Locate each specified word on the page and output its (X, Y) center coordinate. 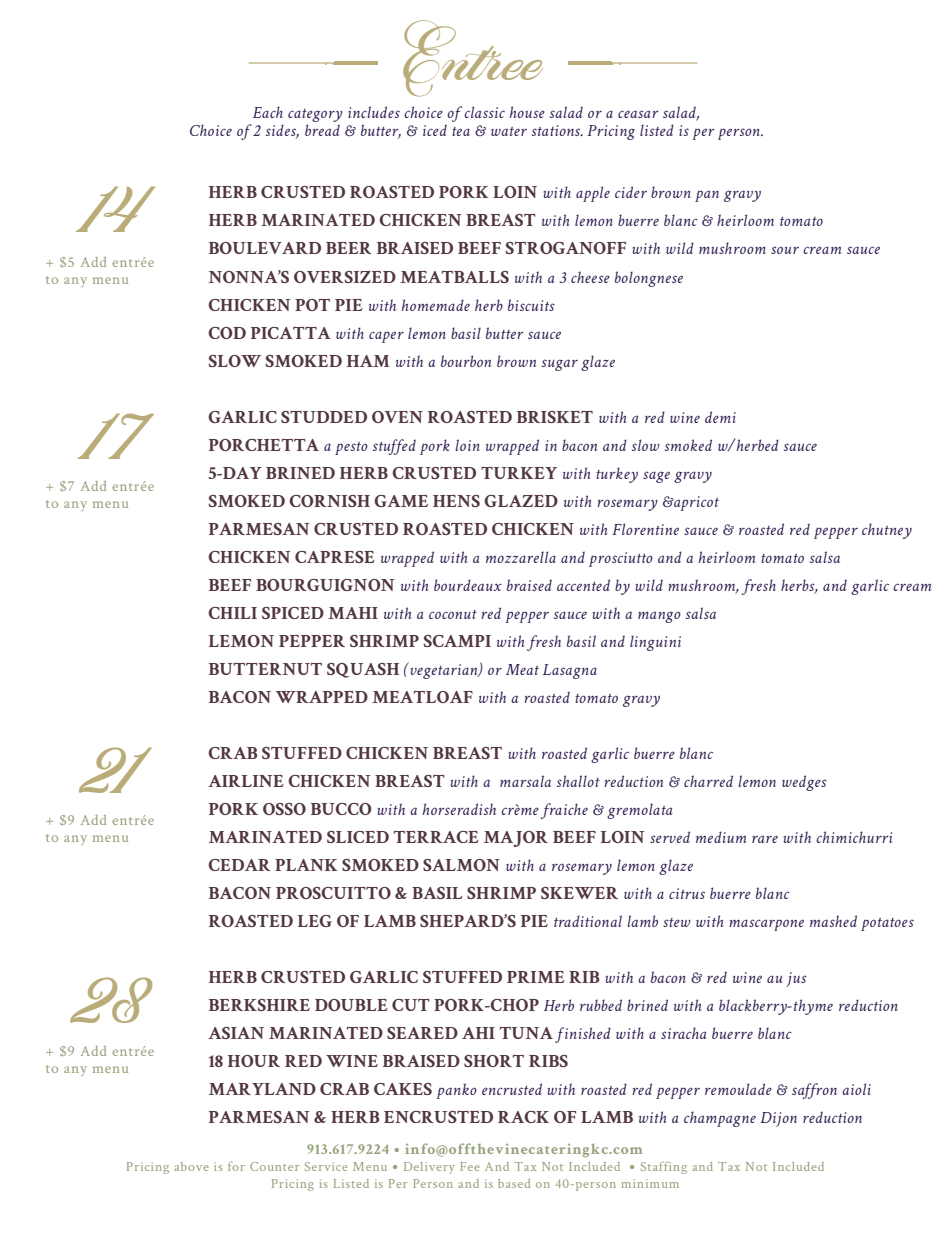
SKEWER (579, 893)
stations (557, 130)
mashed (833, 921)
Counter (274, 1166)
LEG (315, 921)
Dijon (778, 1119)
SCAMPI (457, 641)
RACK (523, 1117)
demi (720, 417)
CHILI (232, 613)
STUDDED (324, 417)
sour (785, 250)
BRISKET (555, 417)
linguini (655, 643)
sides (282, 131)
